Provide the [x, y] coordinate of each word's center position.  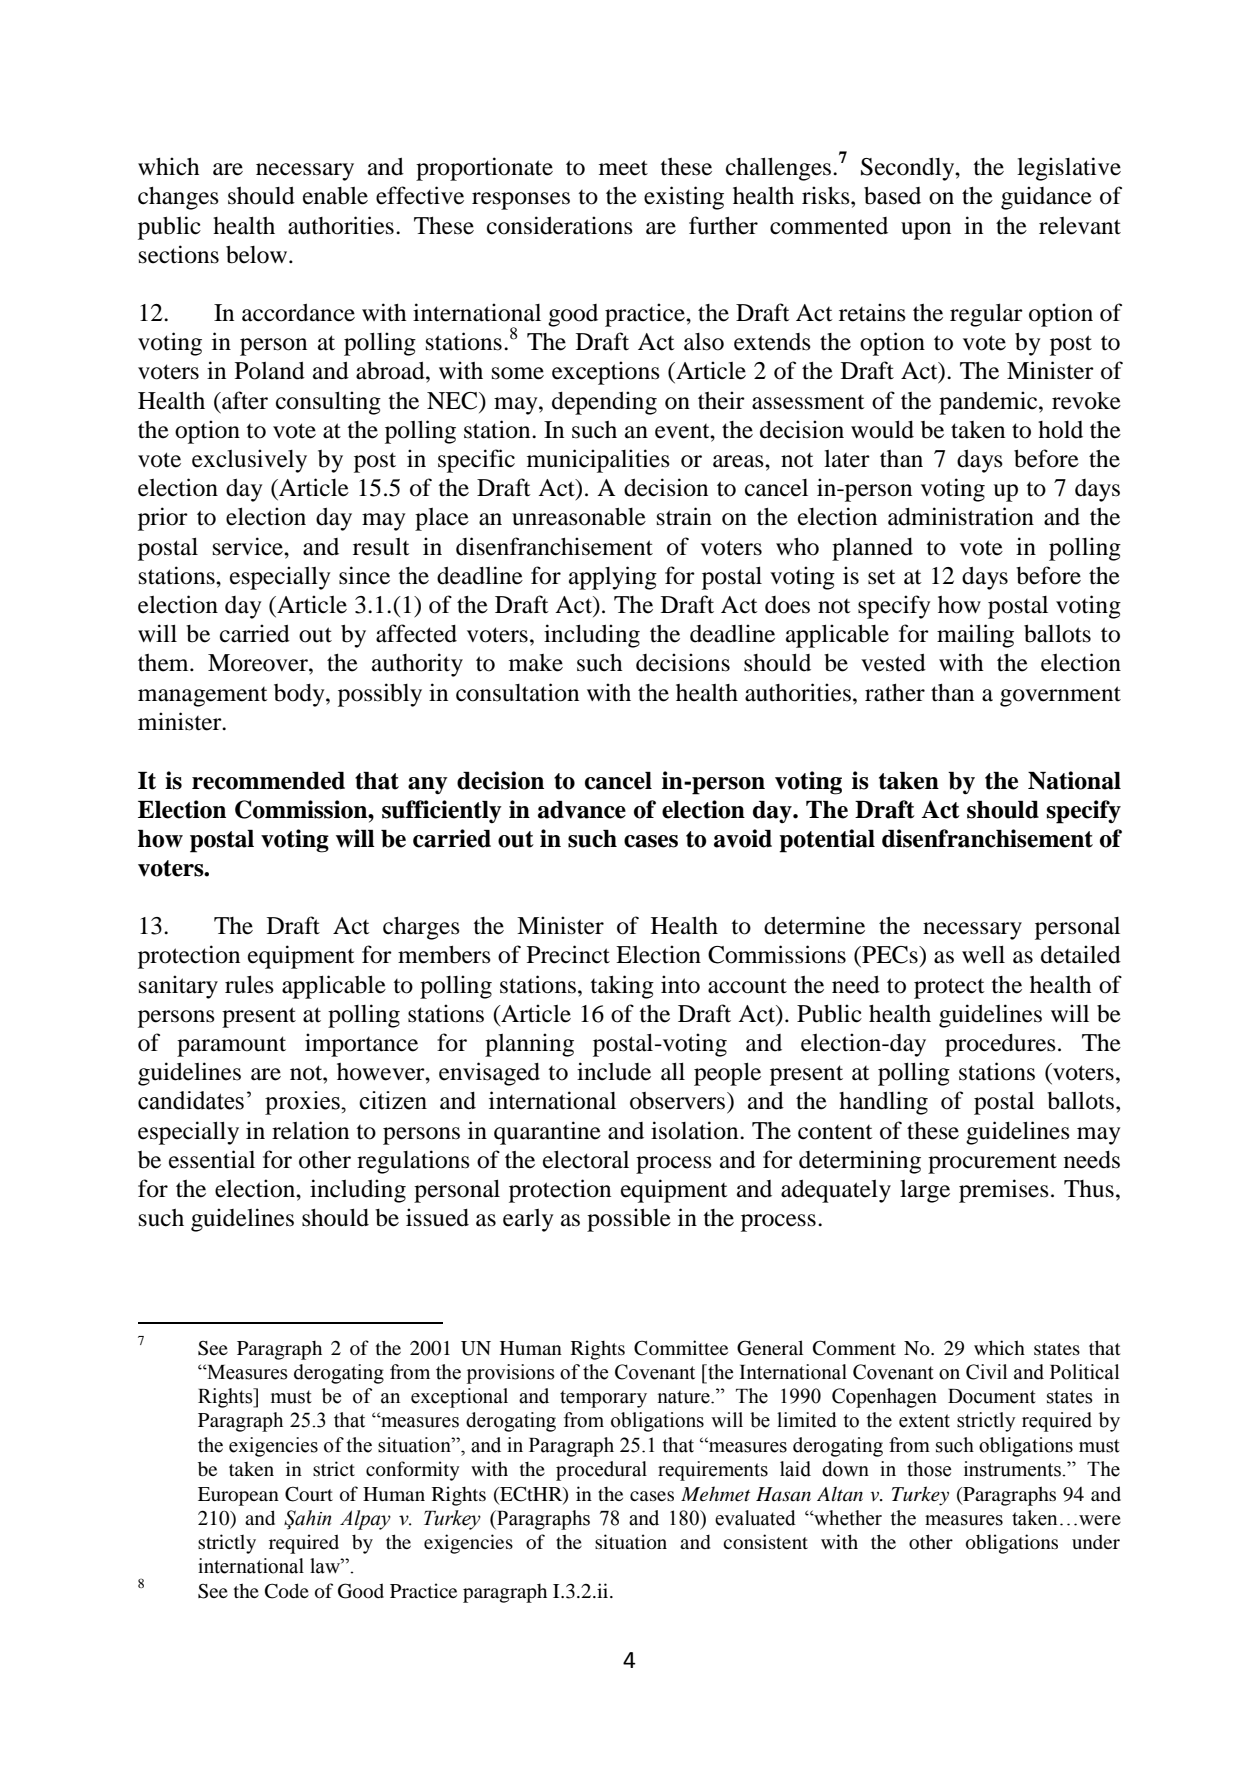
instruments [1013, 1469]
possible [629, 1220]
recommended [268, 781]
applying [613, 578]
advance [582, 810]
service [249, 546]
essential [212, 1159]
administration [961, 516]
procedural [601, 1471]
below [258, 254]
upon [926, 231]
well [983, 954]
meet [623, 168]
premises [1004, 1191]
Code [287, 1591]
